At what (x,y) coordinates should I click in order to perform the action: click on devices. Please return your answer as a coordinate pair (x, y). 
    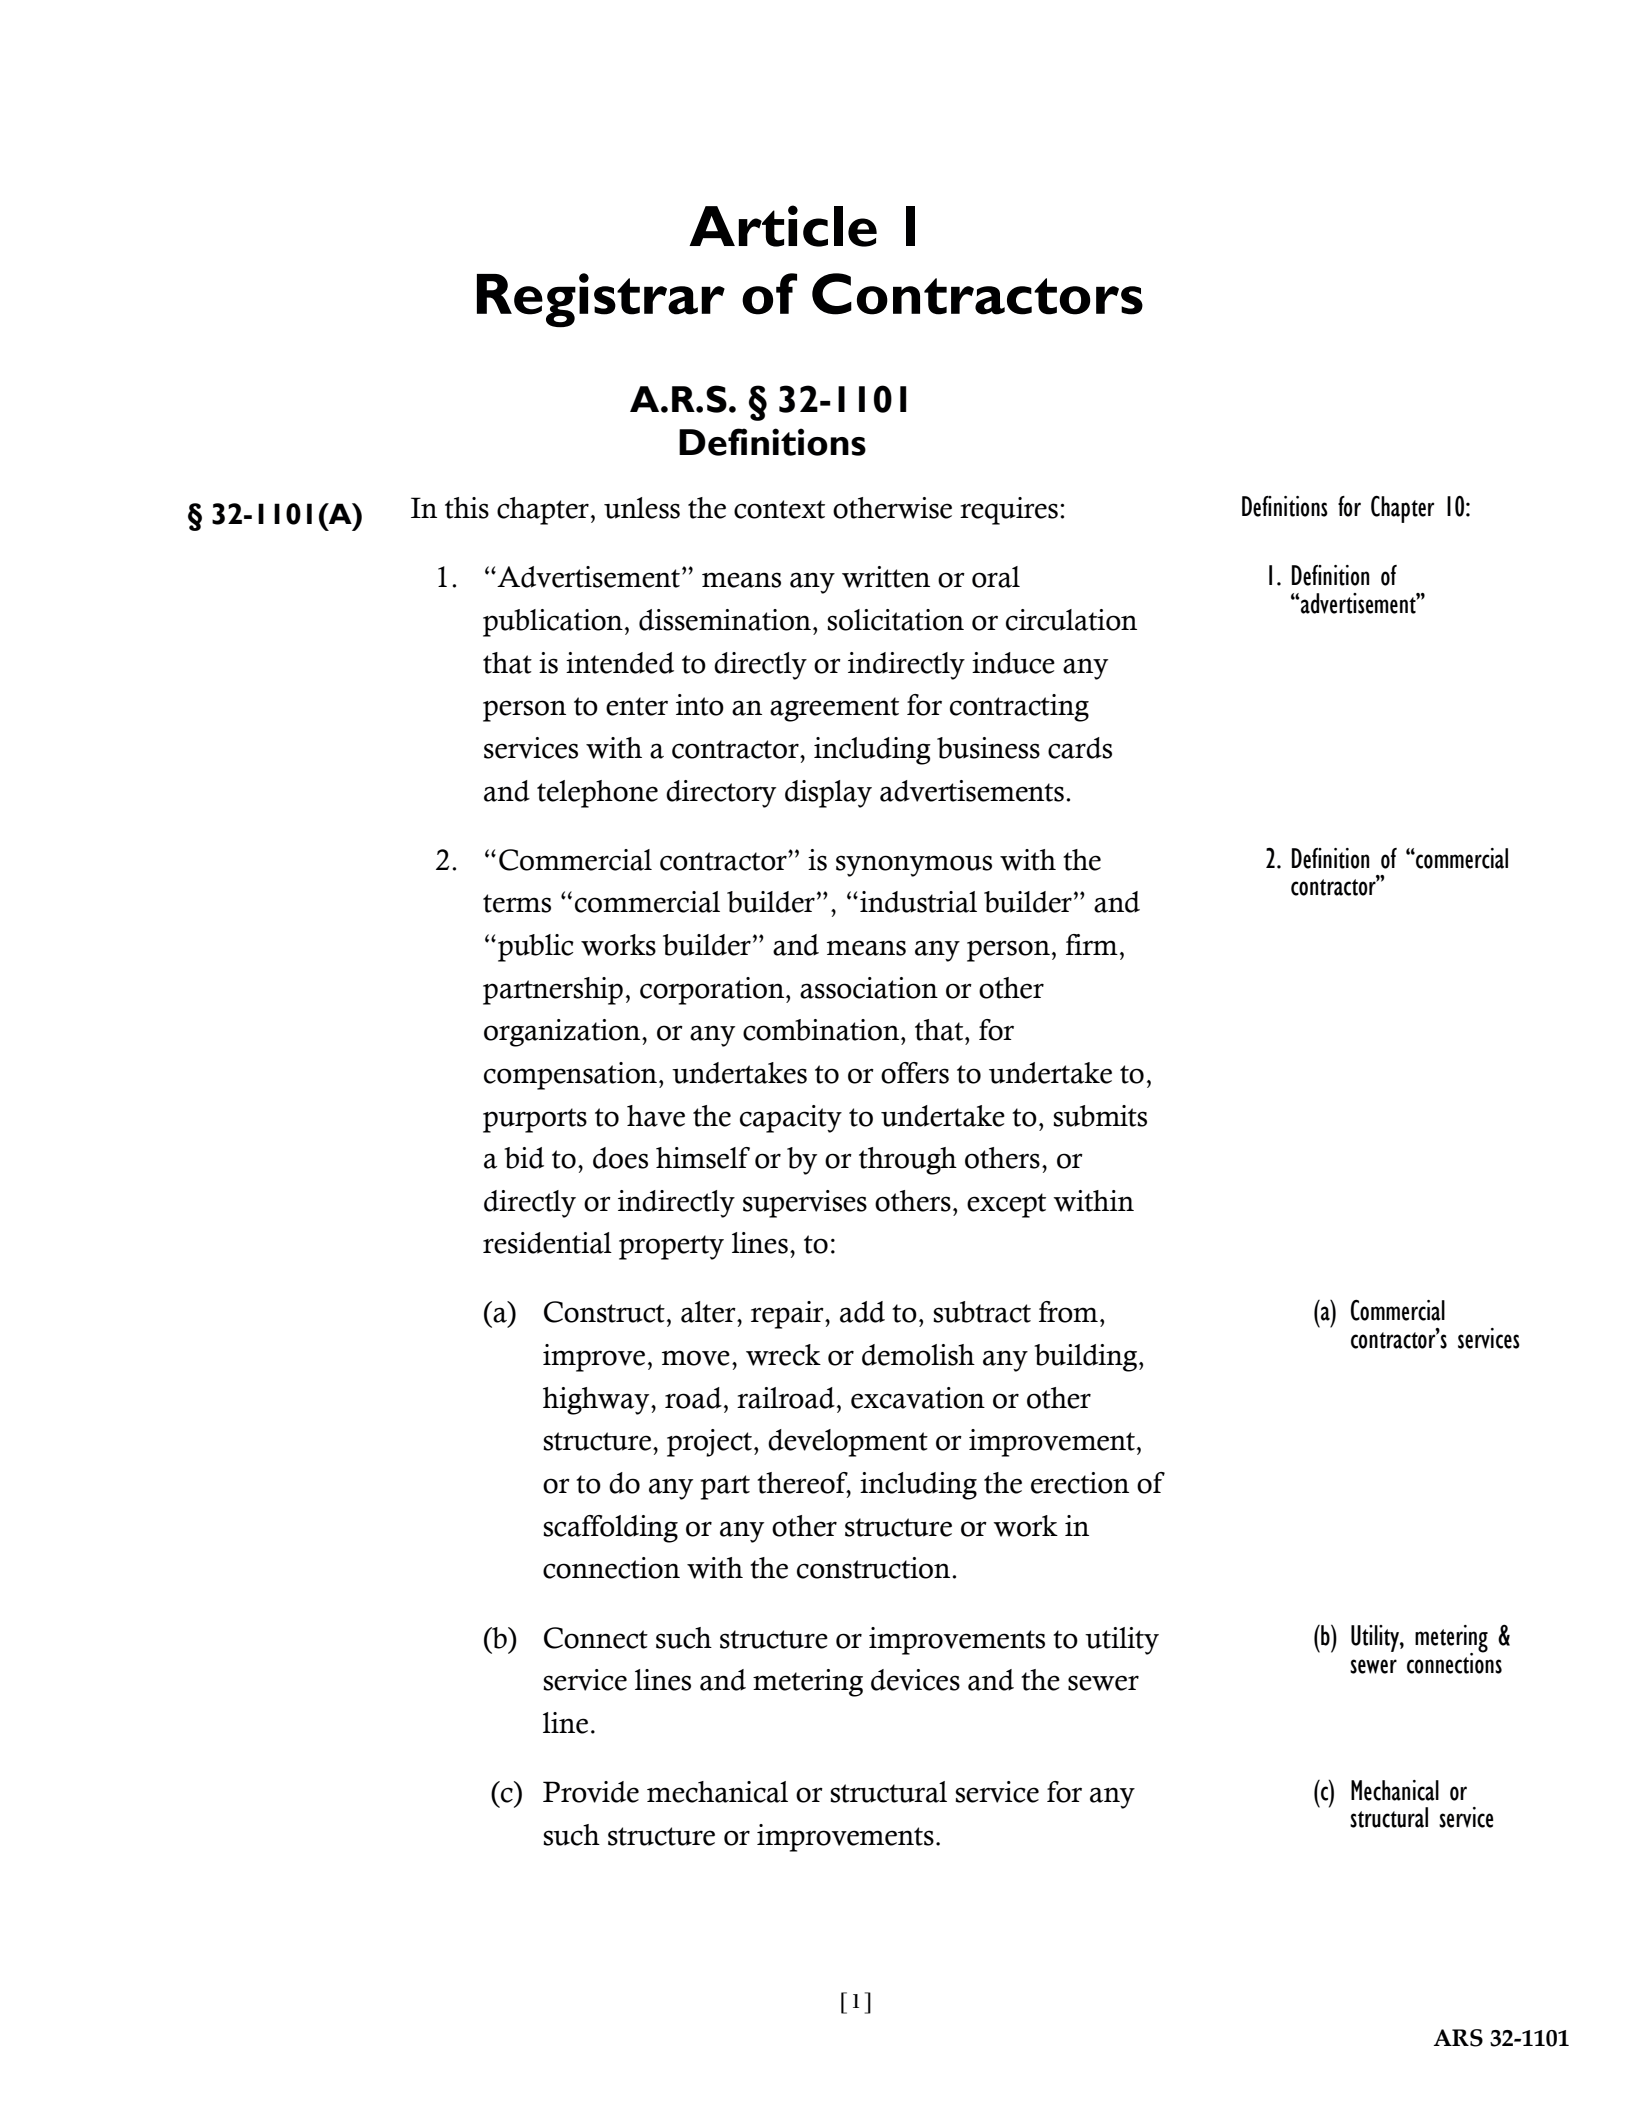
    Looking at the image, I should click on (915, 1680).
